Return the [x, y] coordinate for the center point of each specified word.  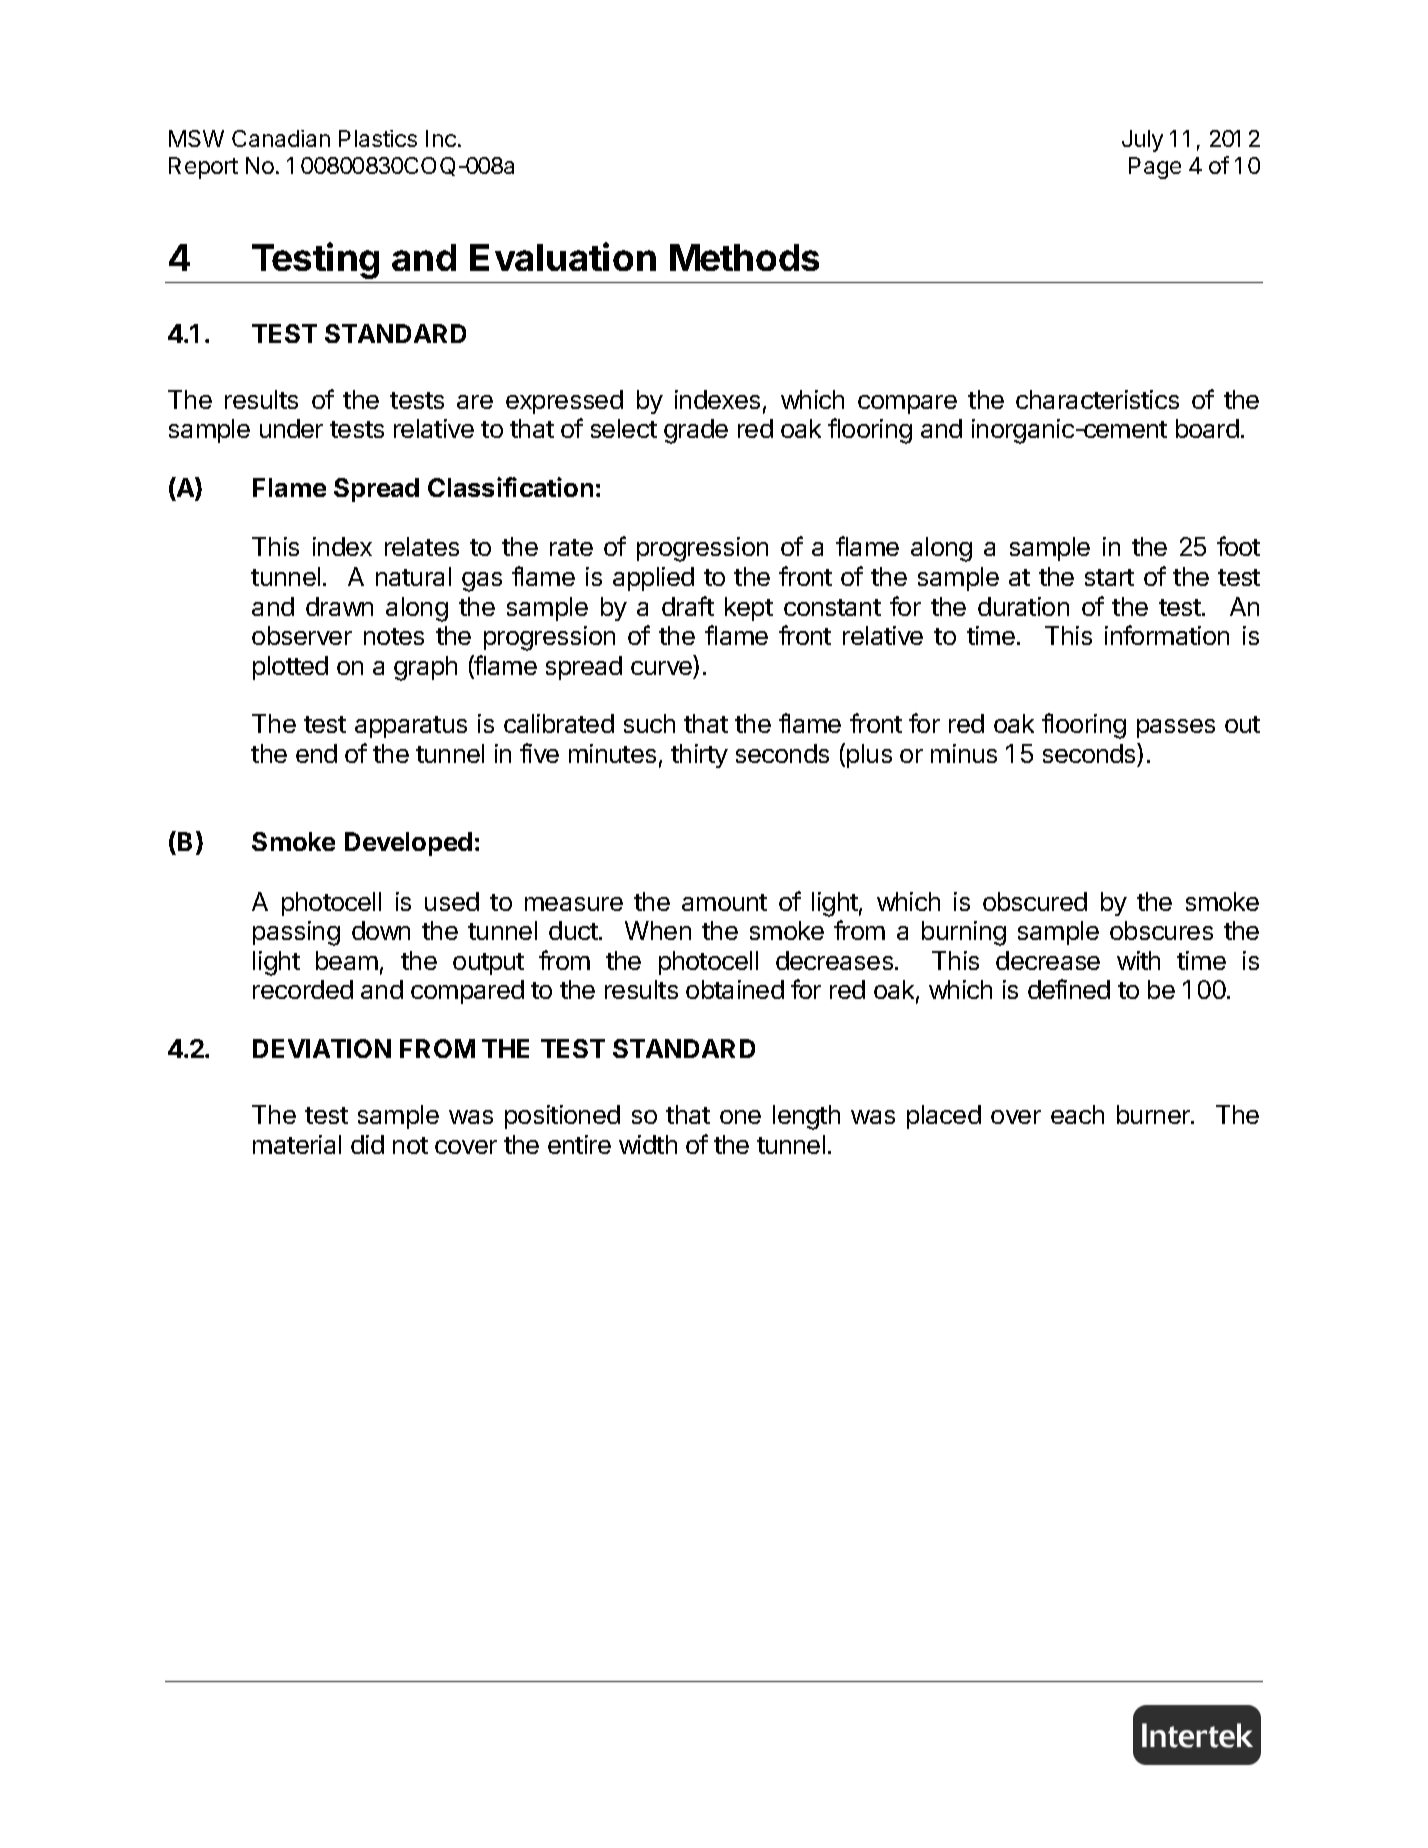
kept [749, 609]
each [1077, 1114]
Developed [408, 844]
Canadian [281, 138]
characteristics [1097, 399]
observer [302, 635]
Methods [744, 257]
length [806, 1117]
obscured [1035, 901]
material [297, 1144]
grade [696, 431]
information [1167, 635]
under [291, 428]
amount [724, 902]
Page [1155, 168]
